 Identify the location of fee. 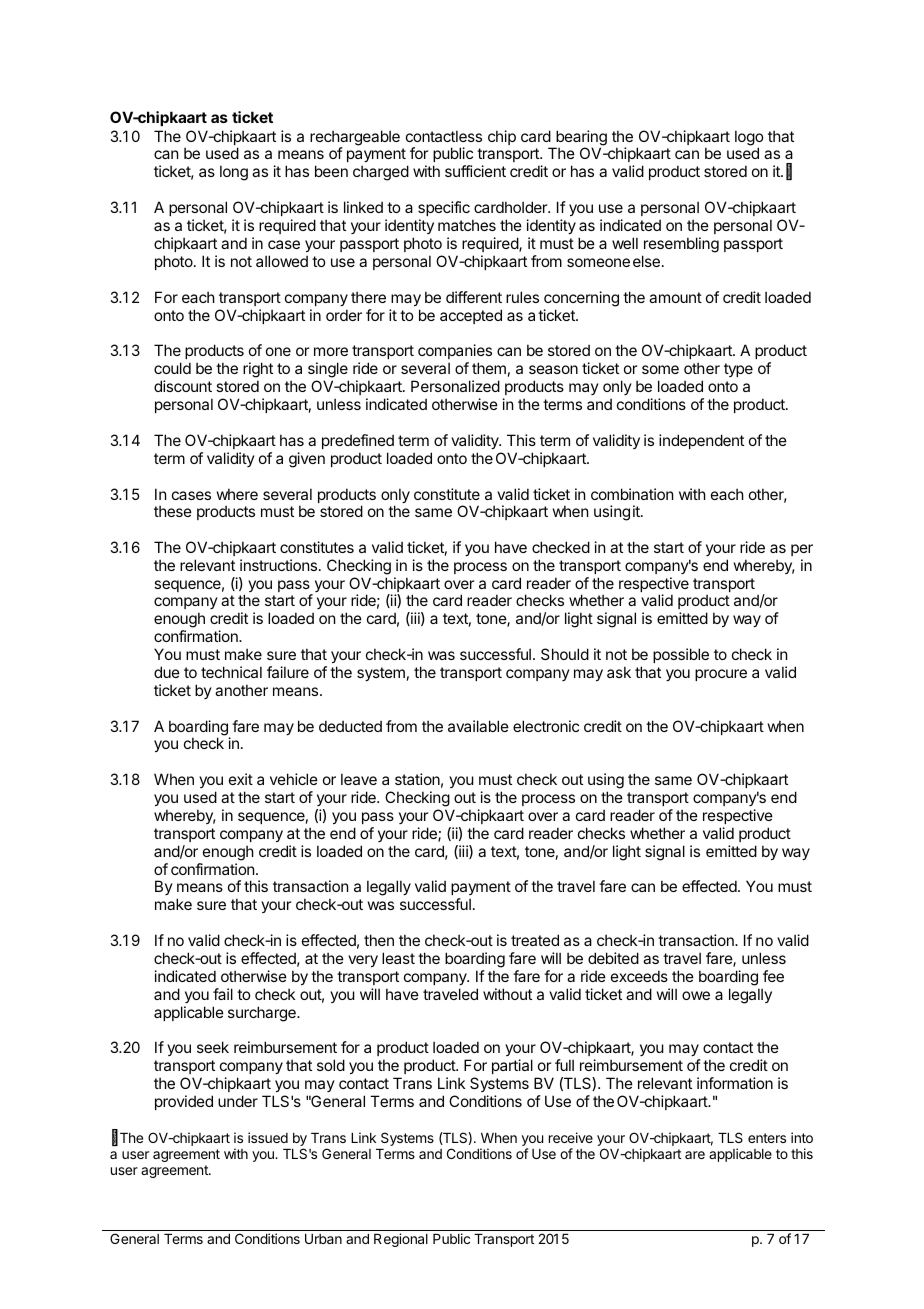
(773, 976).
